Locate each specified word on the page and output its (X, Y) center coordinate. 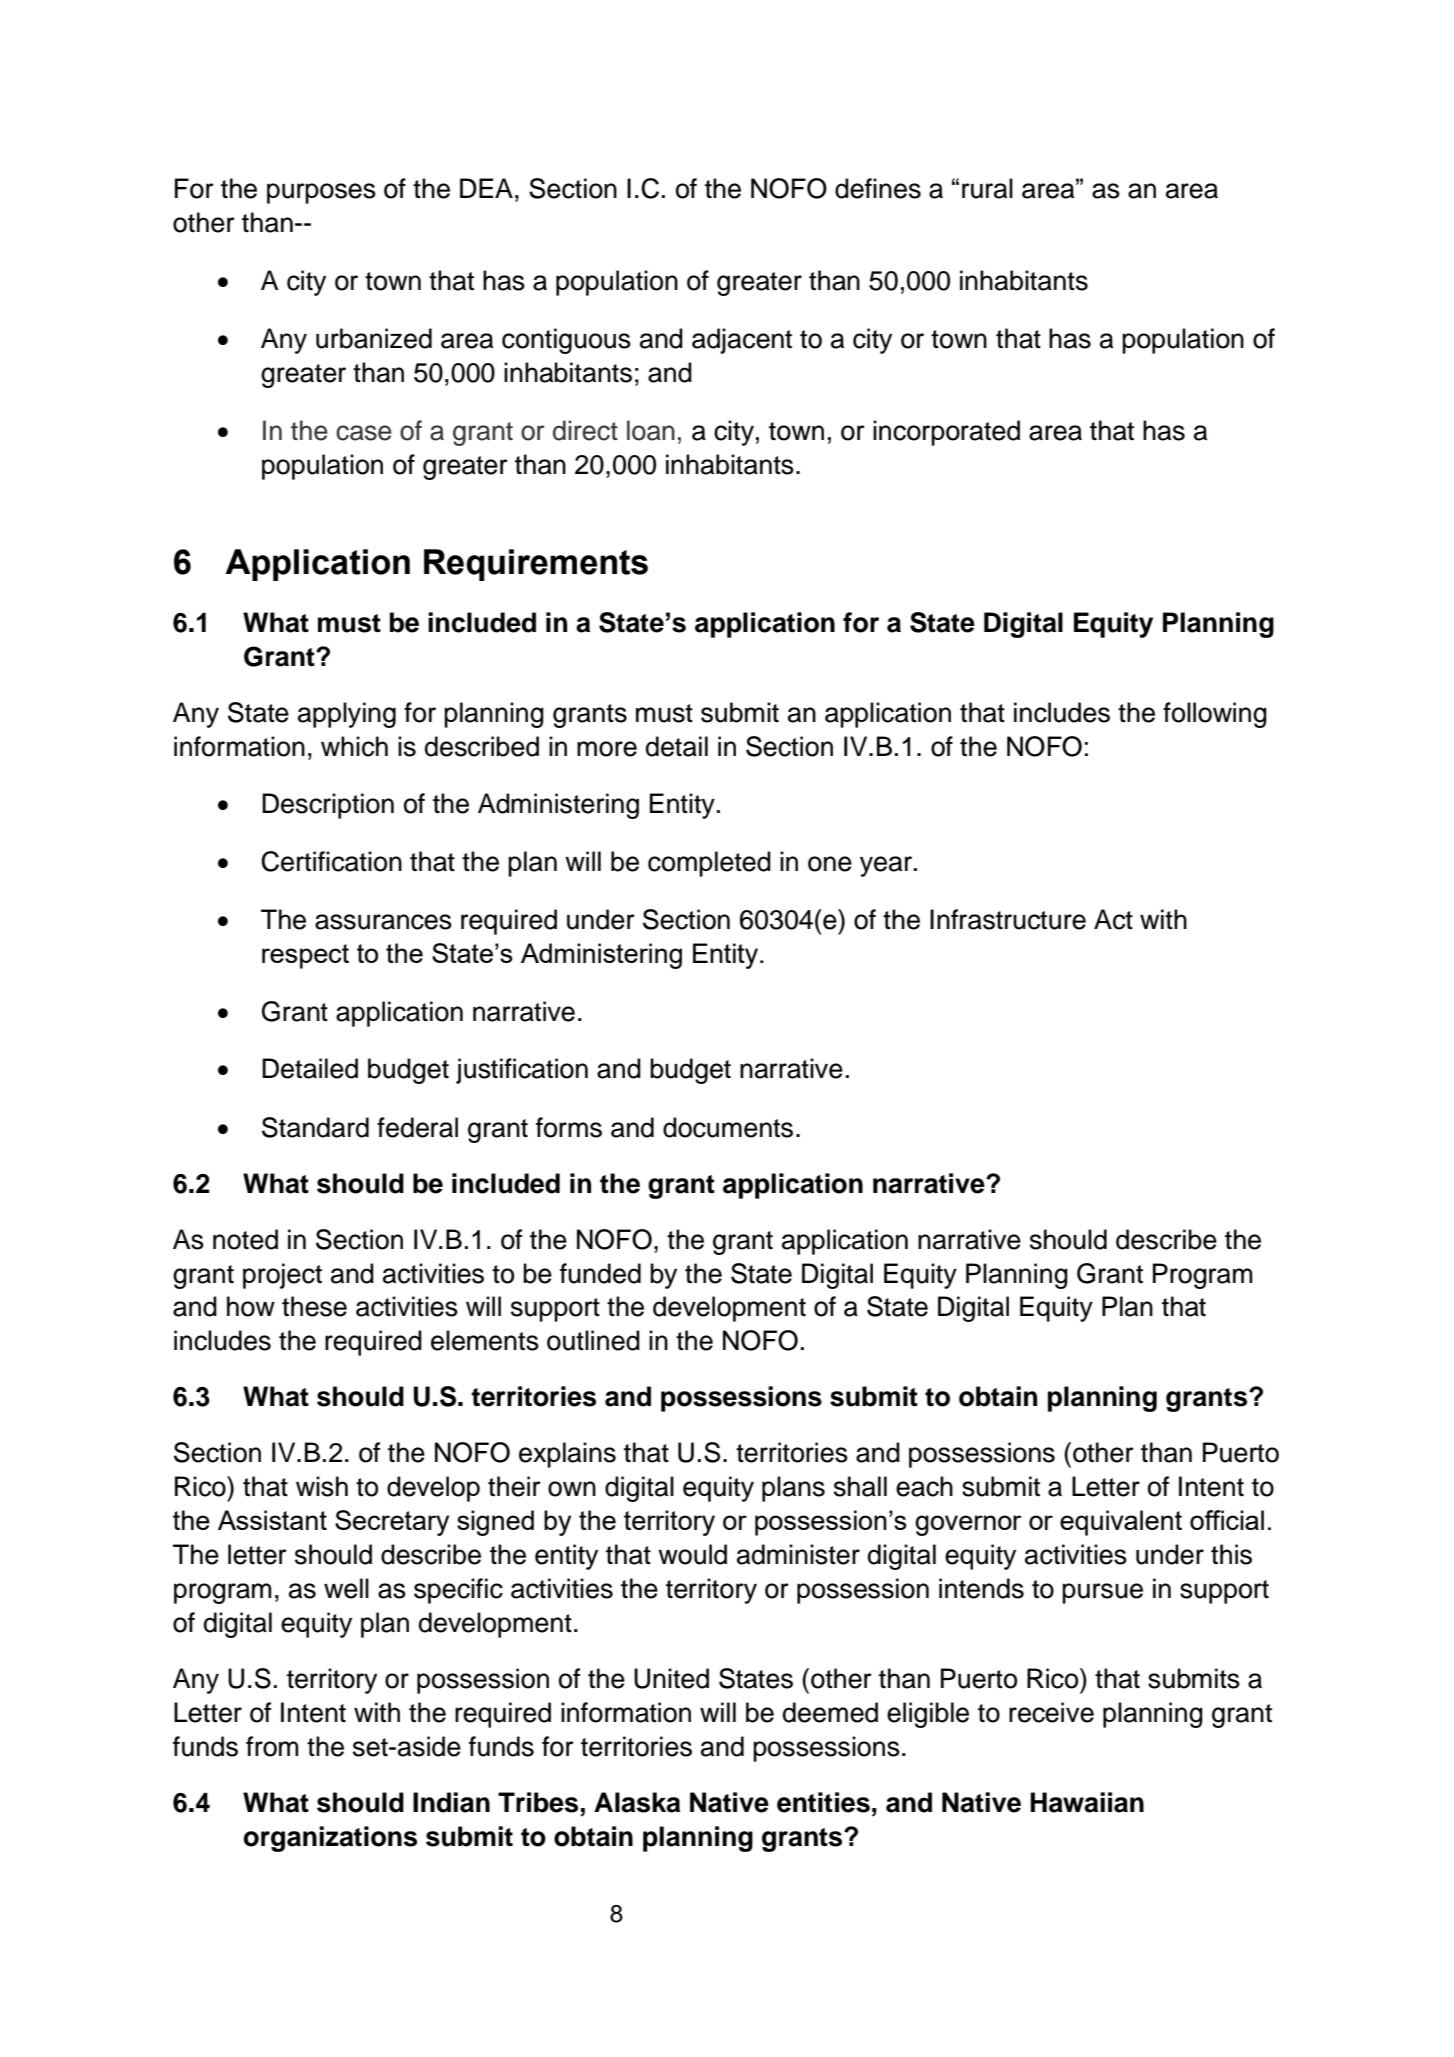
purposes (321, 193)
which (354, 746)
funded (600, 1273)
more (607, 749)
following (1215, 715)
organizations (330, 1839)
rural (987, 188)
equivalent (1121, 1523)
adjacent (742, 341)
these (314, 1306)
